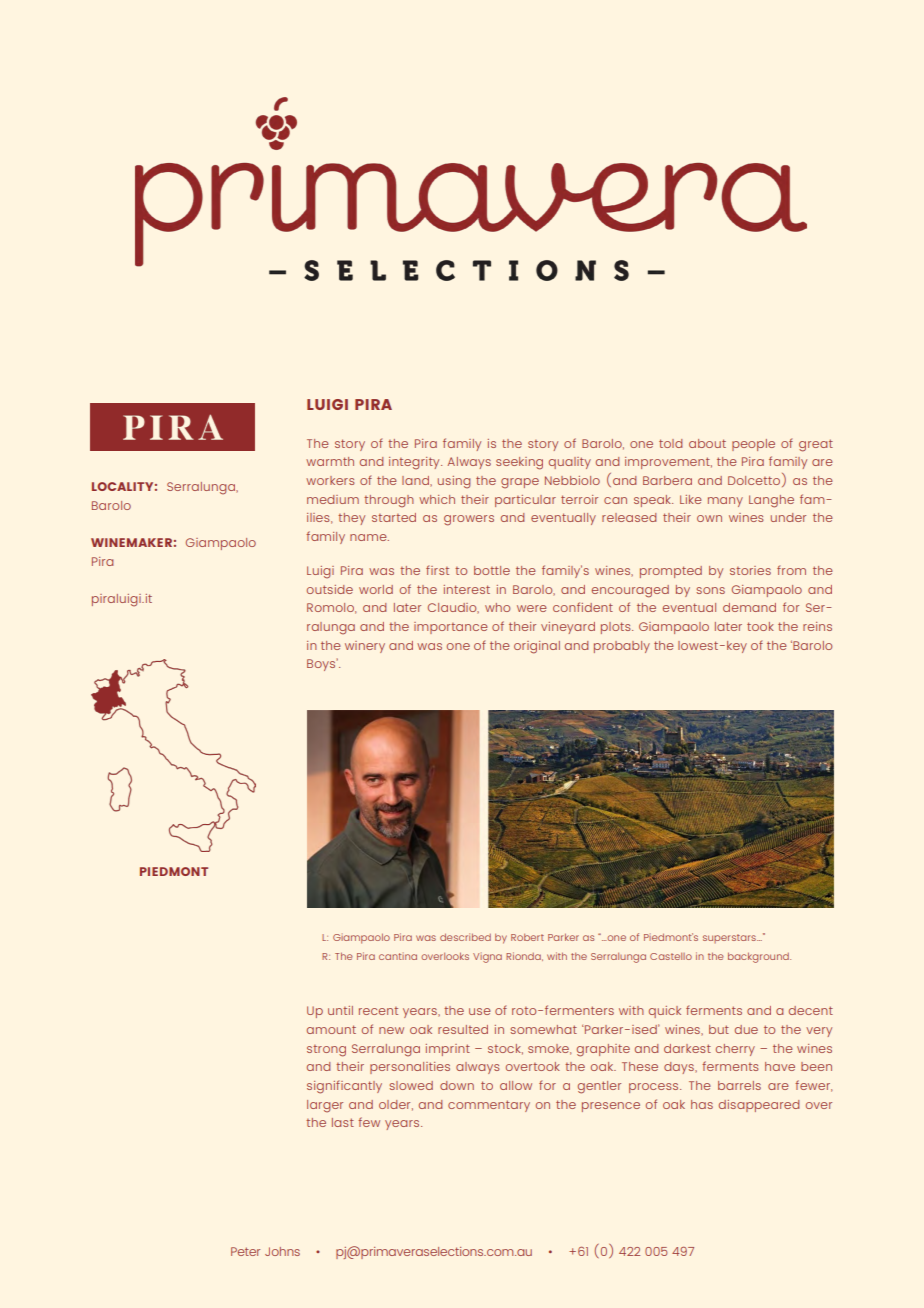 The width and height of the document is (924, 1308). What do you see at coordinates (749, 607) in the document?
I see `demand` at bounding box center [749, 607].
